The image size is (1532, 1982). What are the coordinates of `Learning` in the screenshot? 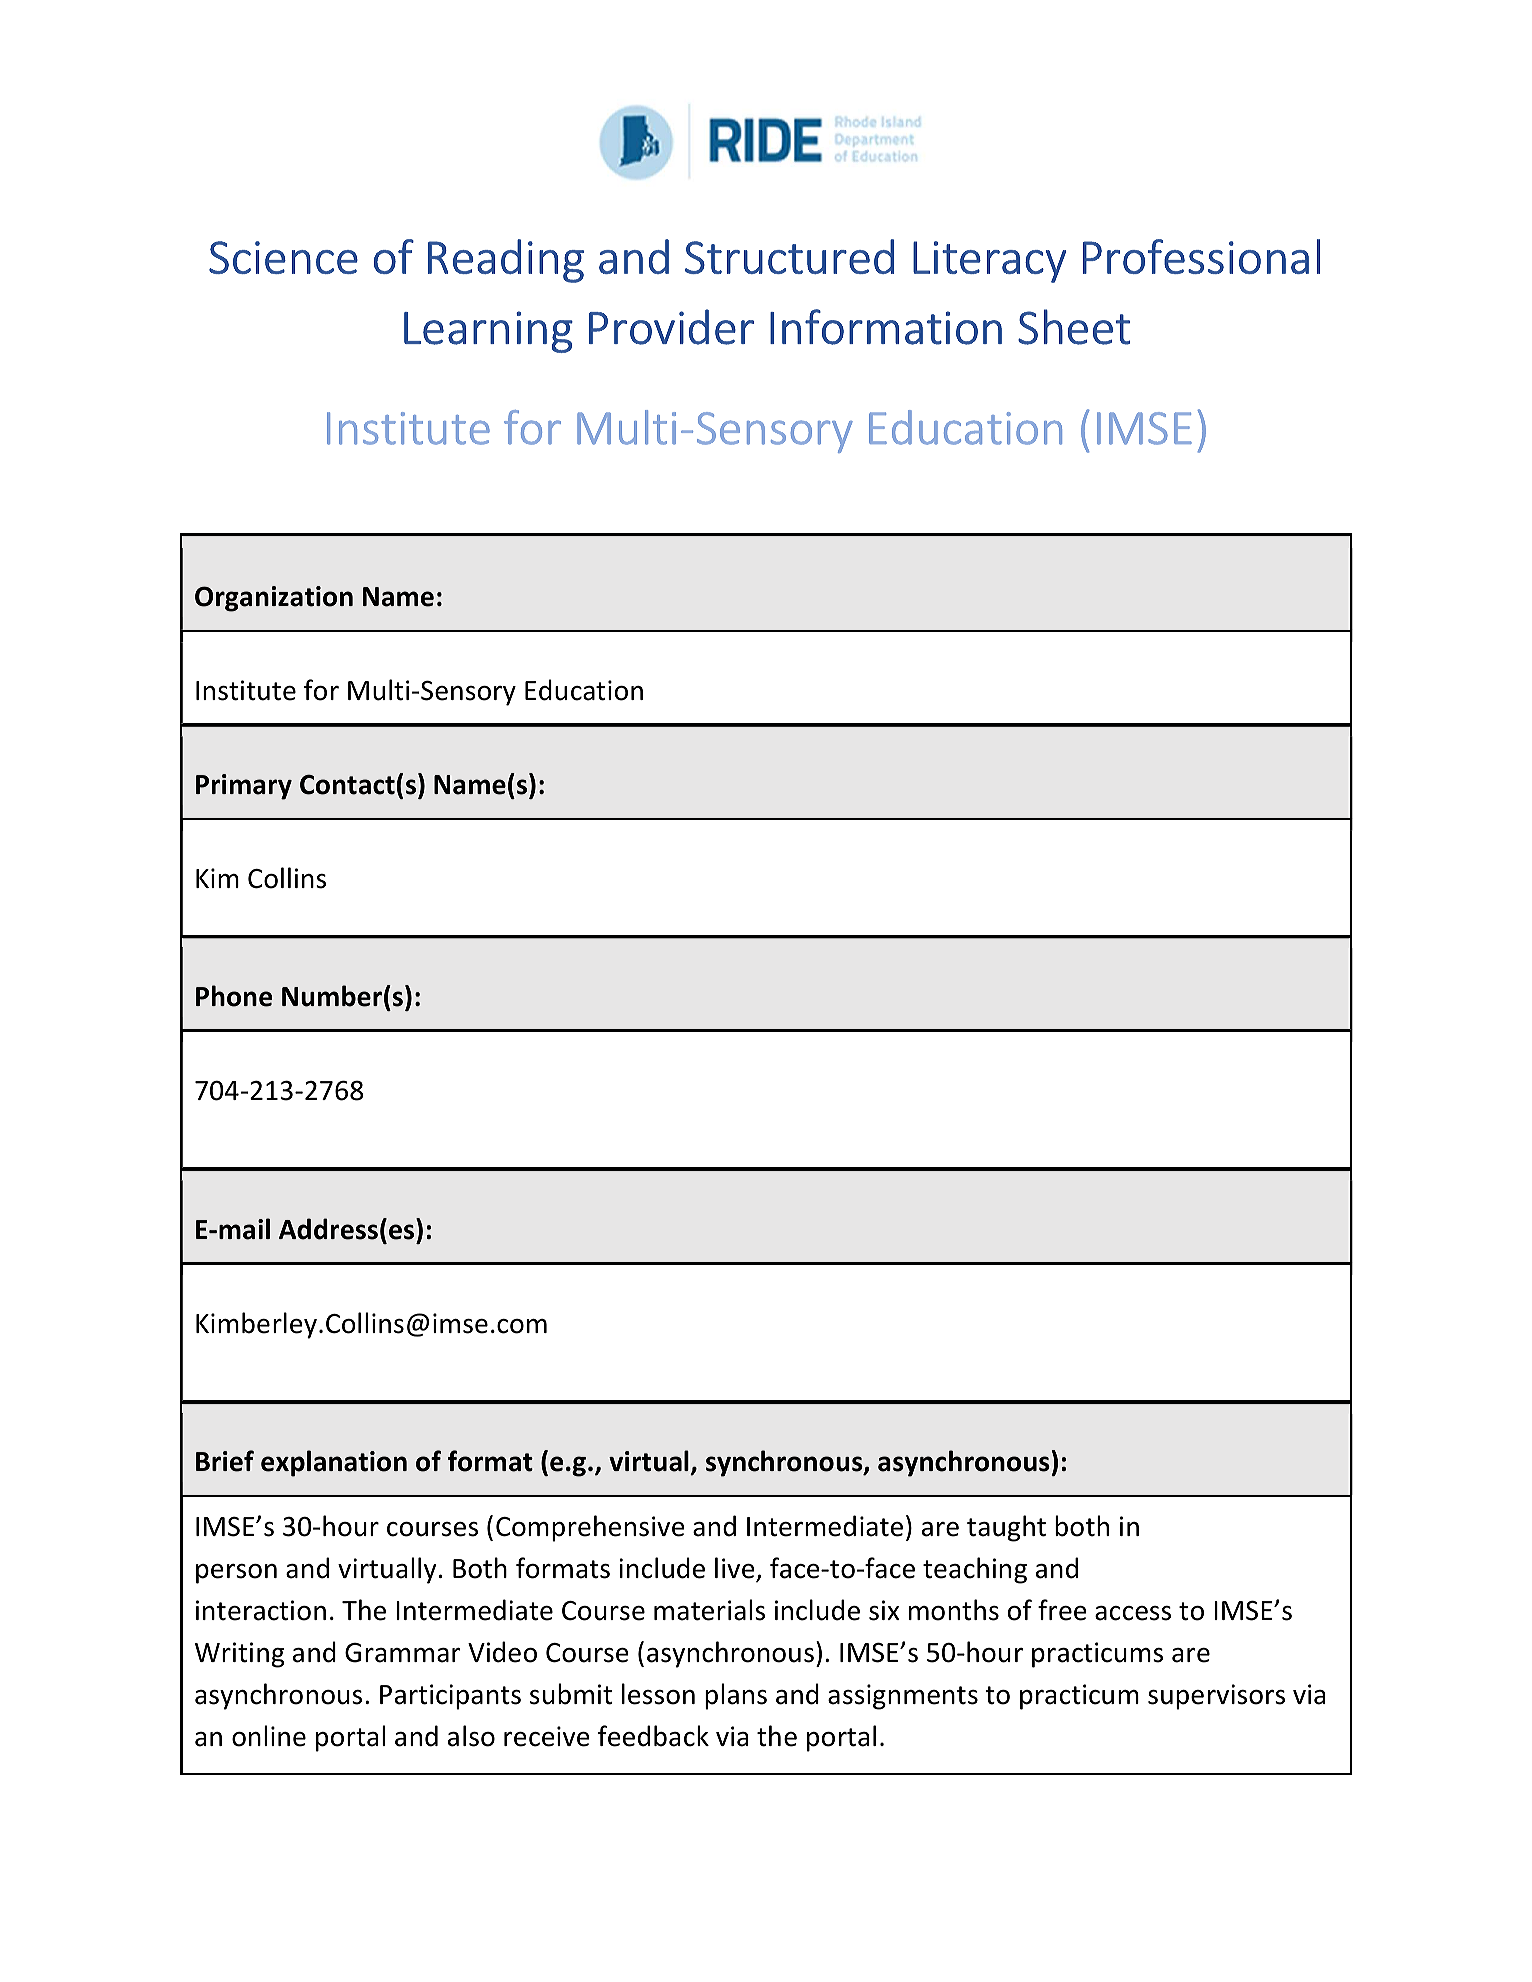 It's located at (488, 332).
